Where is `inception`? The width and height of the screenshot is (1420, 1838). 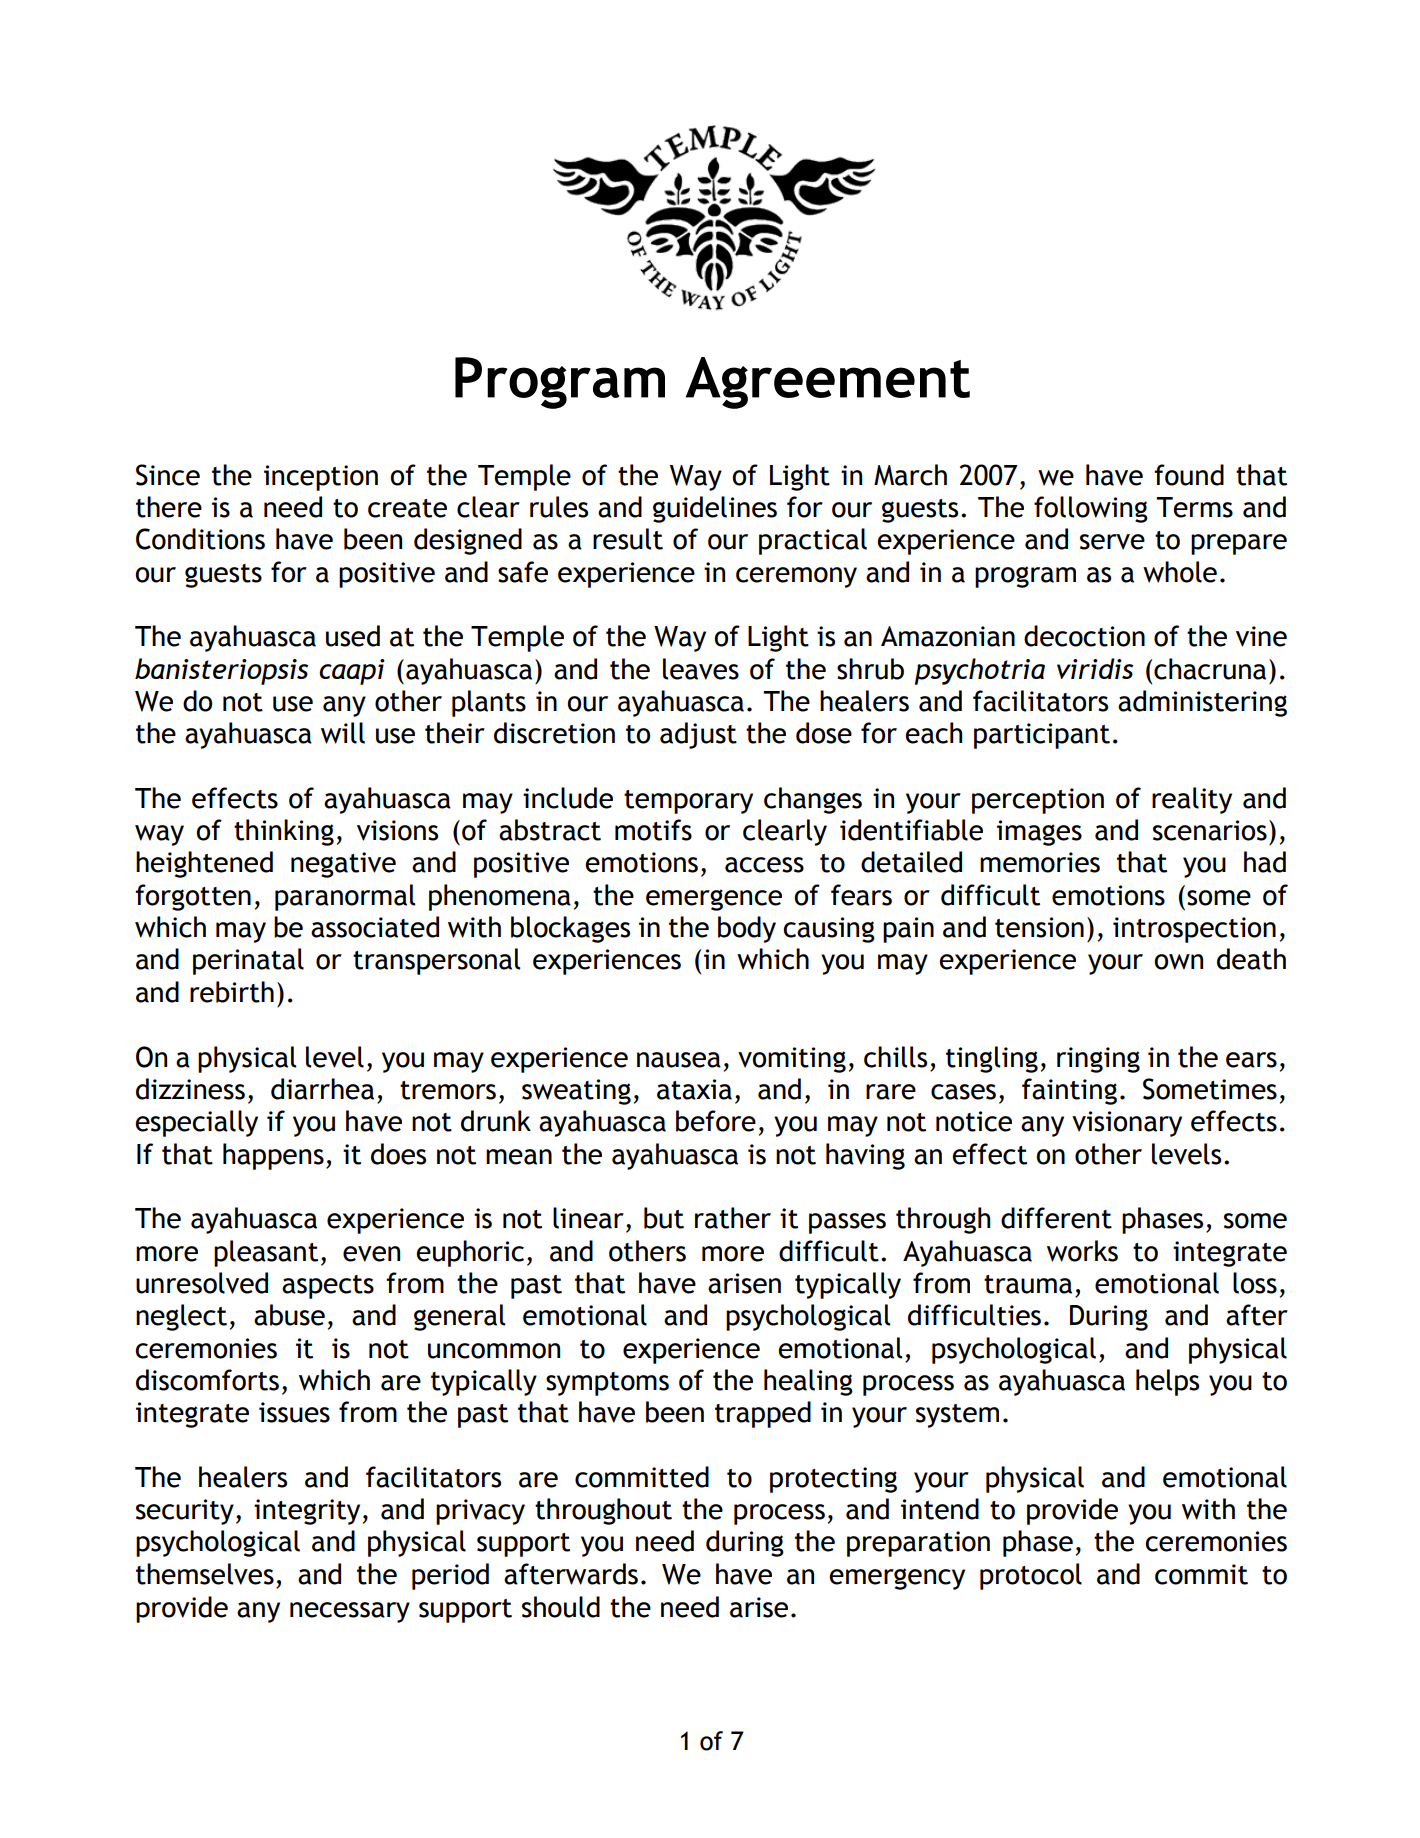
inception is located at coordinates (321, 478).
